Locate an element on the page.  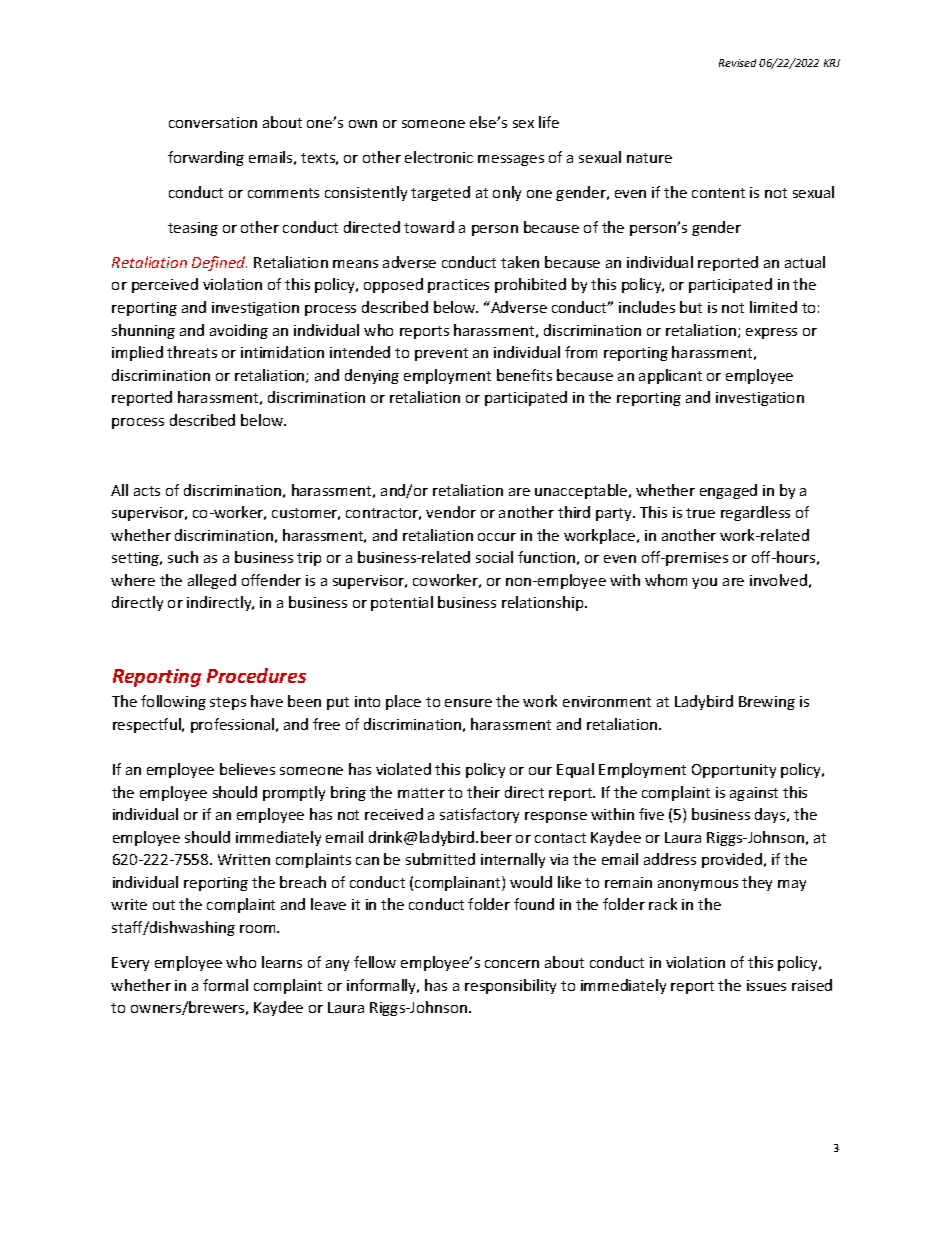
Procedures is located at coordinates (256, 675).
